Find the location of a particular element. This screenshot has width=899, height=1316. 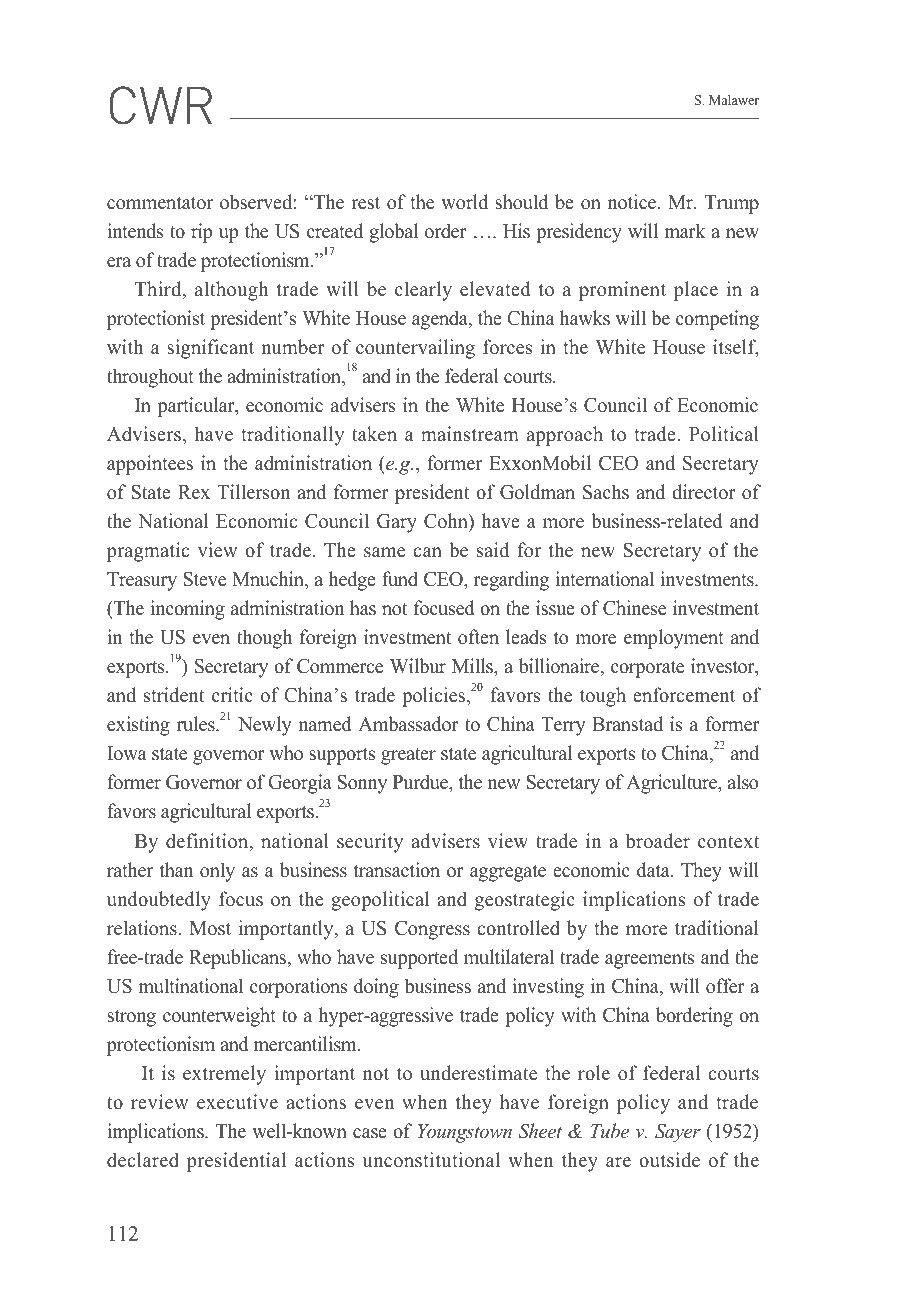

employment is located at coordinates (674, 639).
